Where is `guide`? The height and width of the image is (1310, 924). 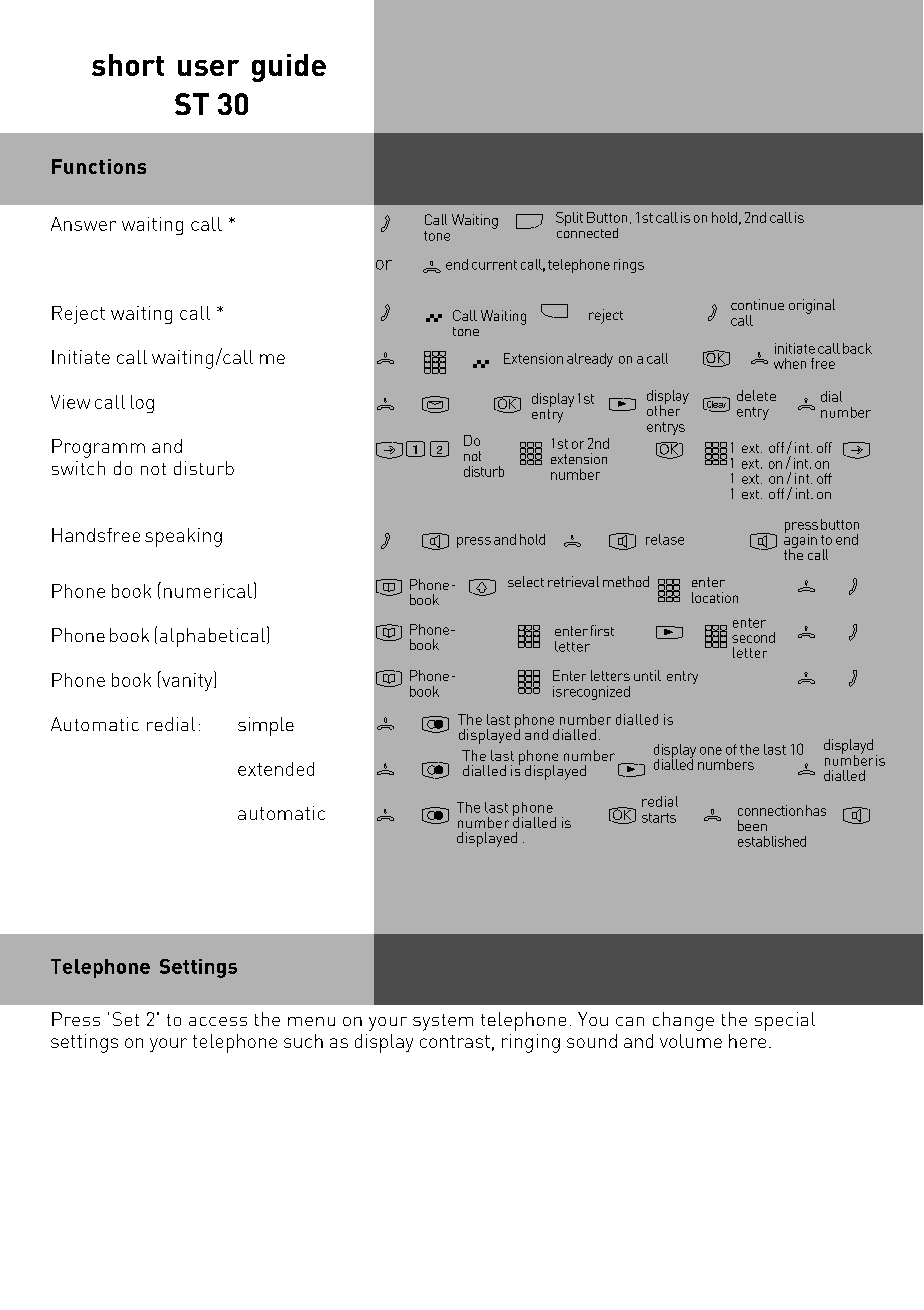 guide is located at coordinates (289, 68).
